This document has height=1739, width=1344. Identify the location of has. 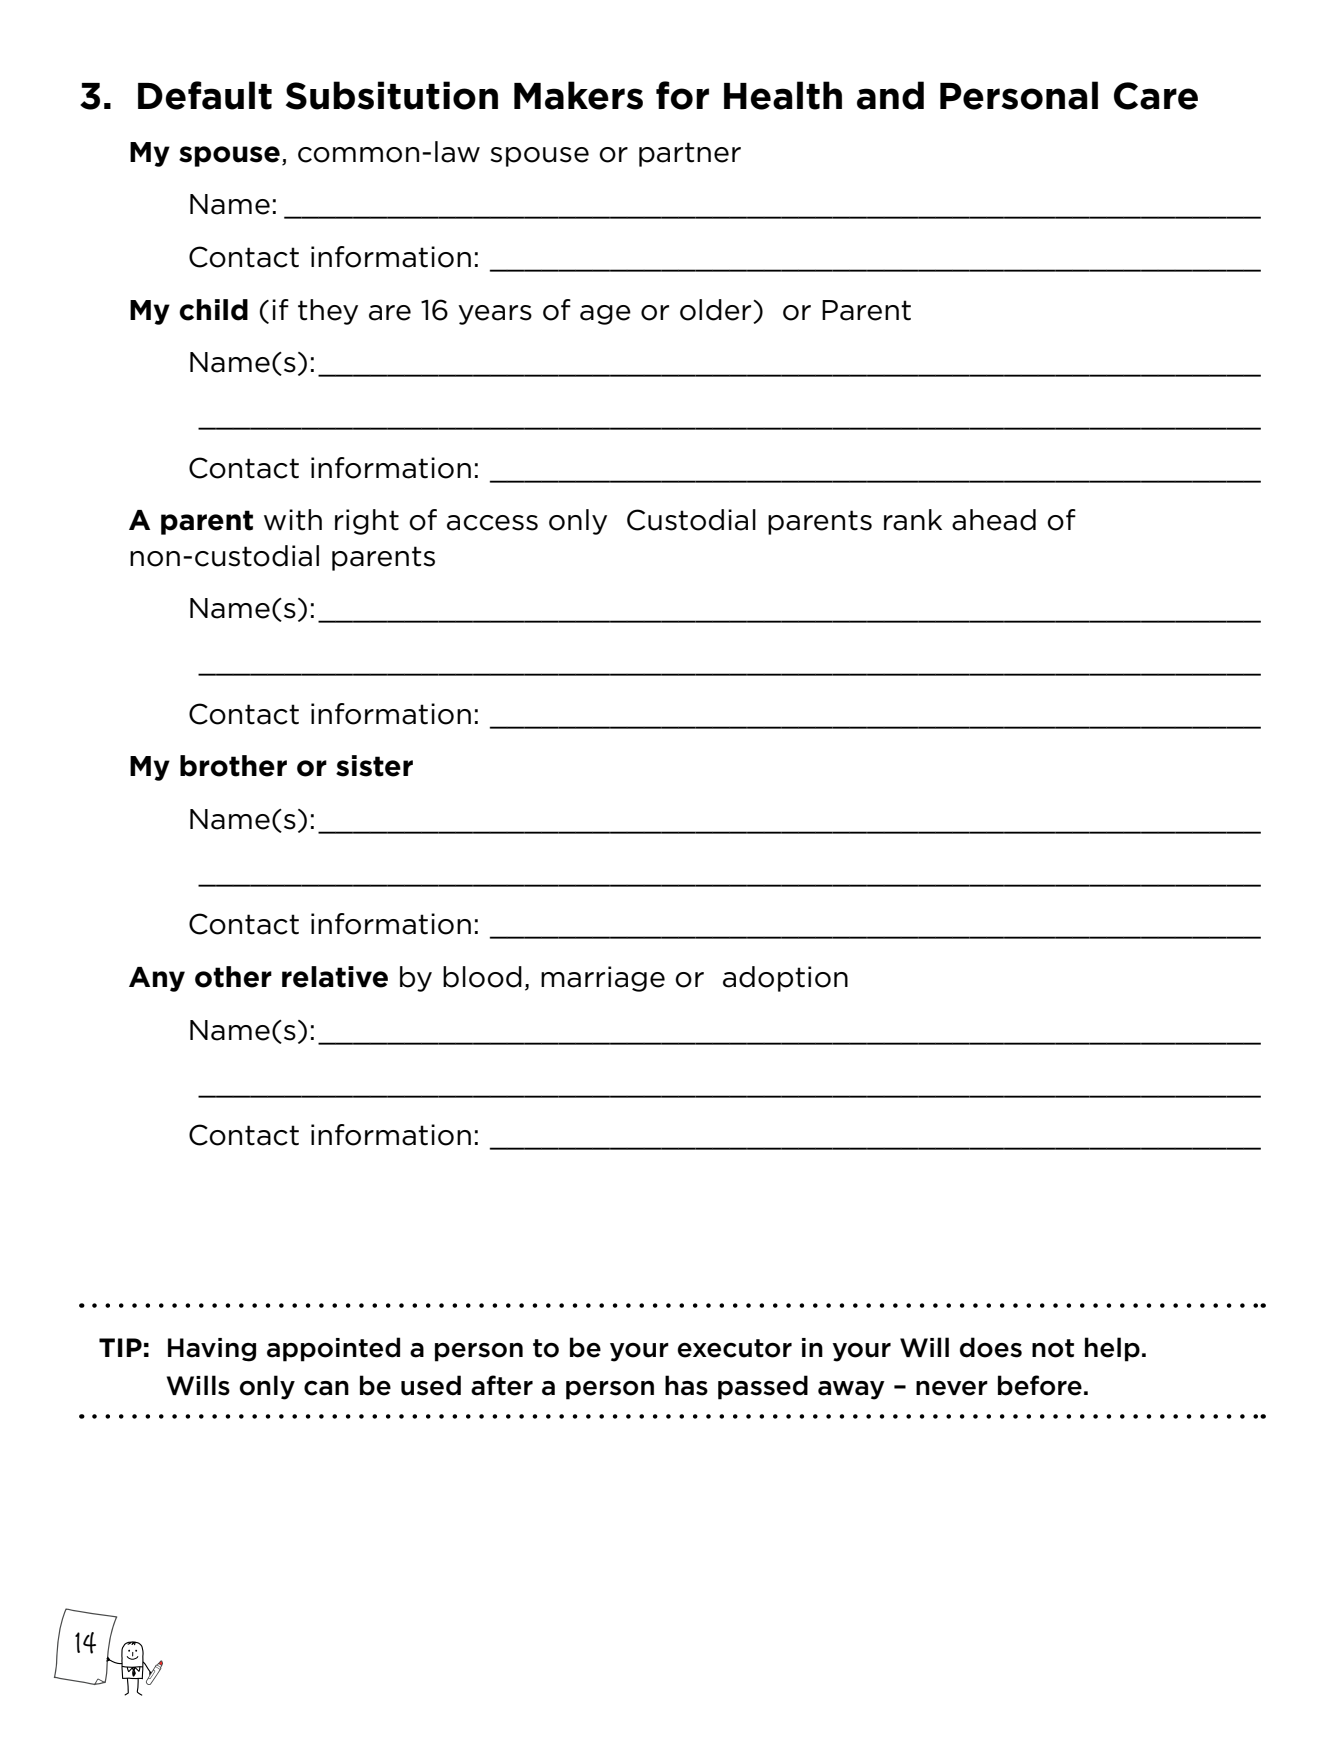
(686, 1385).
